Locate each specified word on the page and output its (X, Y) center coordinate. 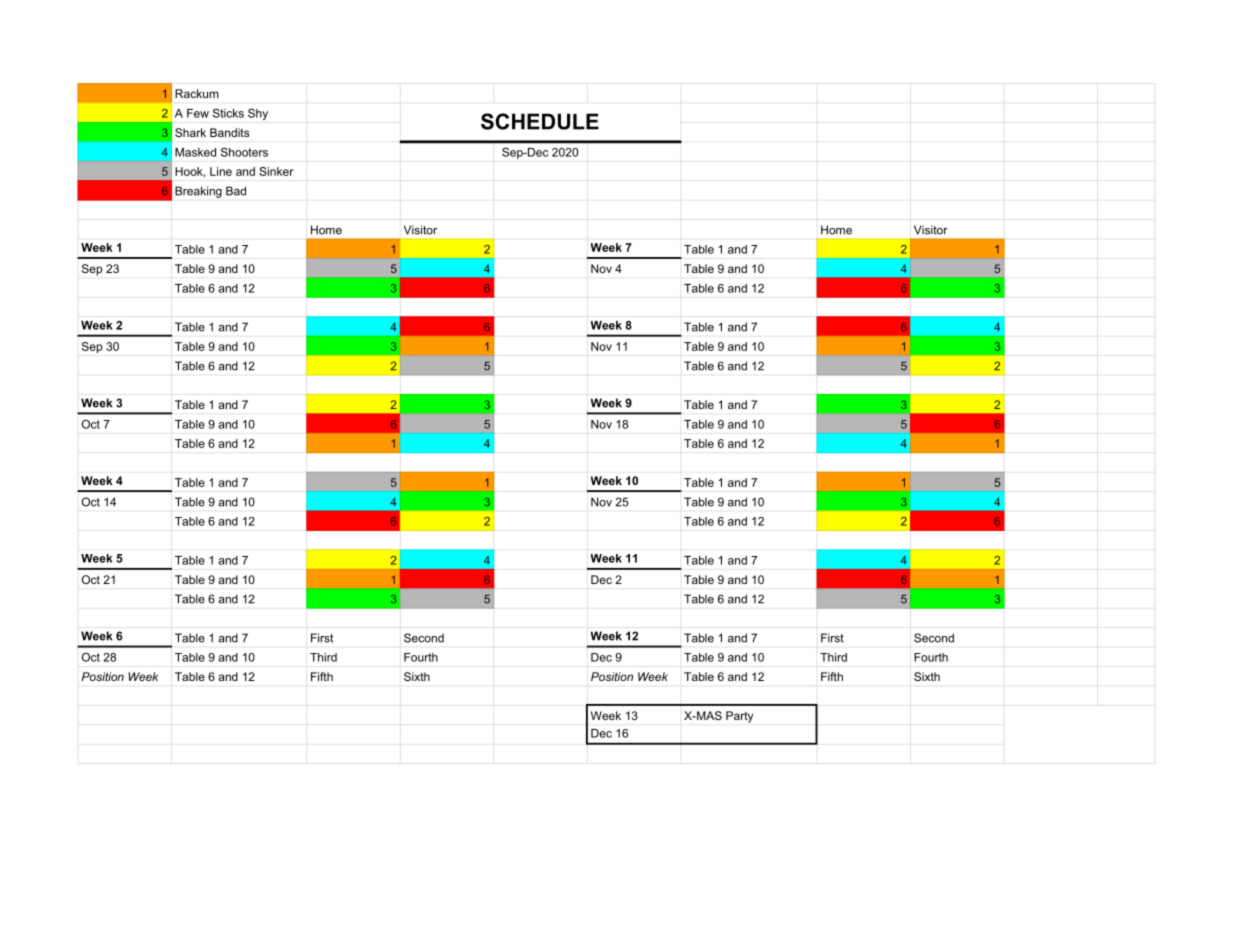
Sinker (276, 171)
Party (739, 717)
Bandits (230, 132)
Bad (236, 191)
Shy (258, 114)
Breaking (198, 192)
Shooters (244, 152)
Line (221, 171)
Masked (195, 152)
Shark (190, 132)
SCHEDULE (540, 121)
